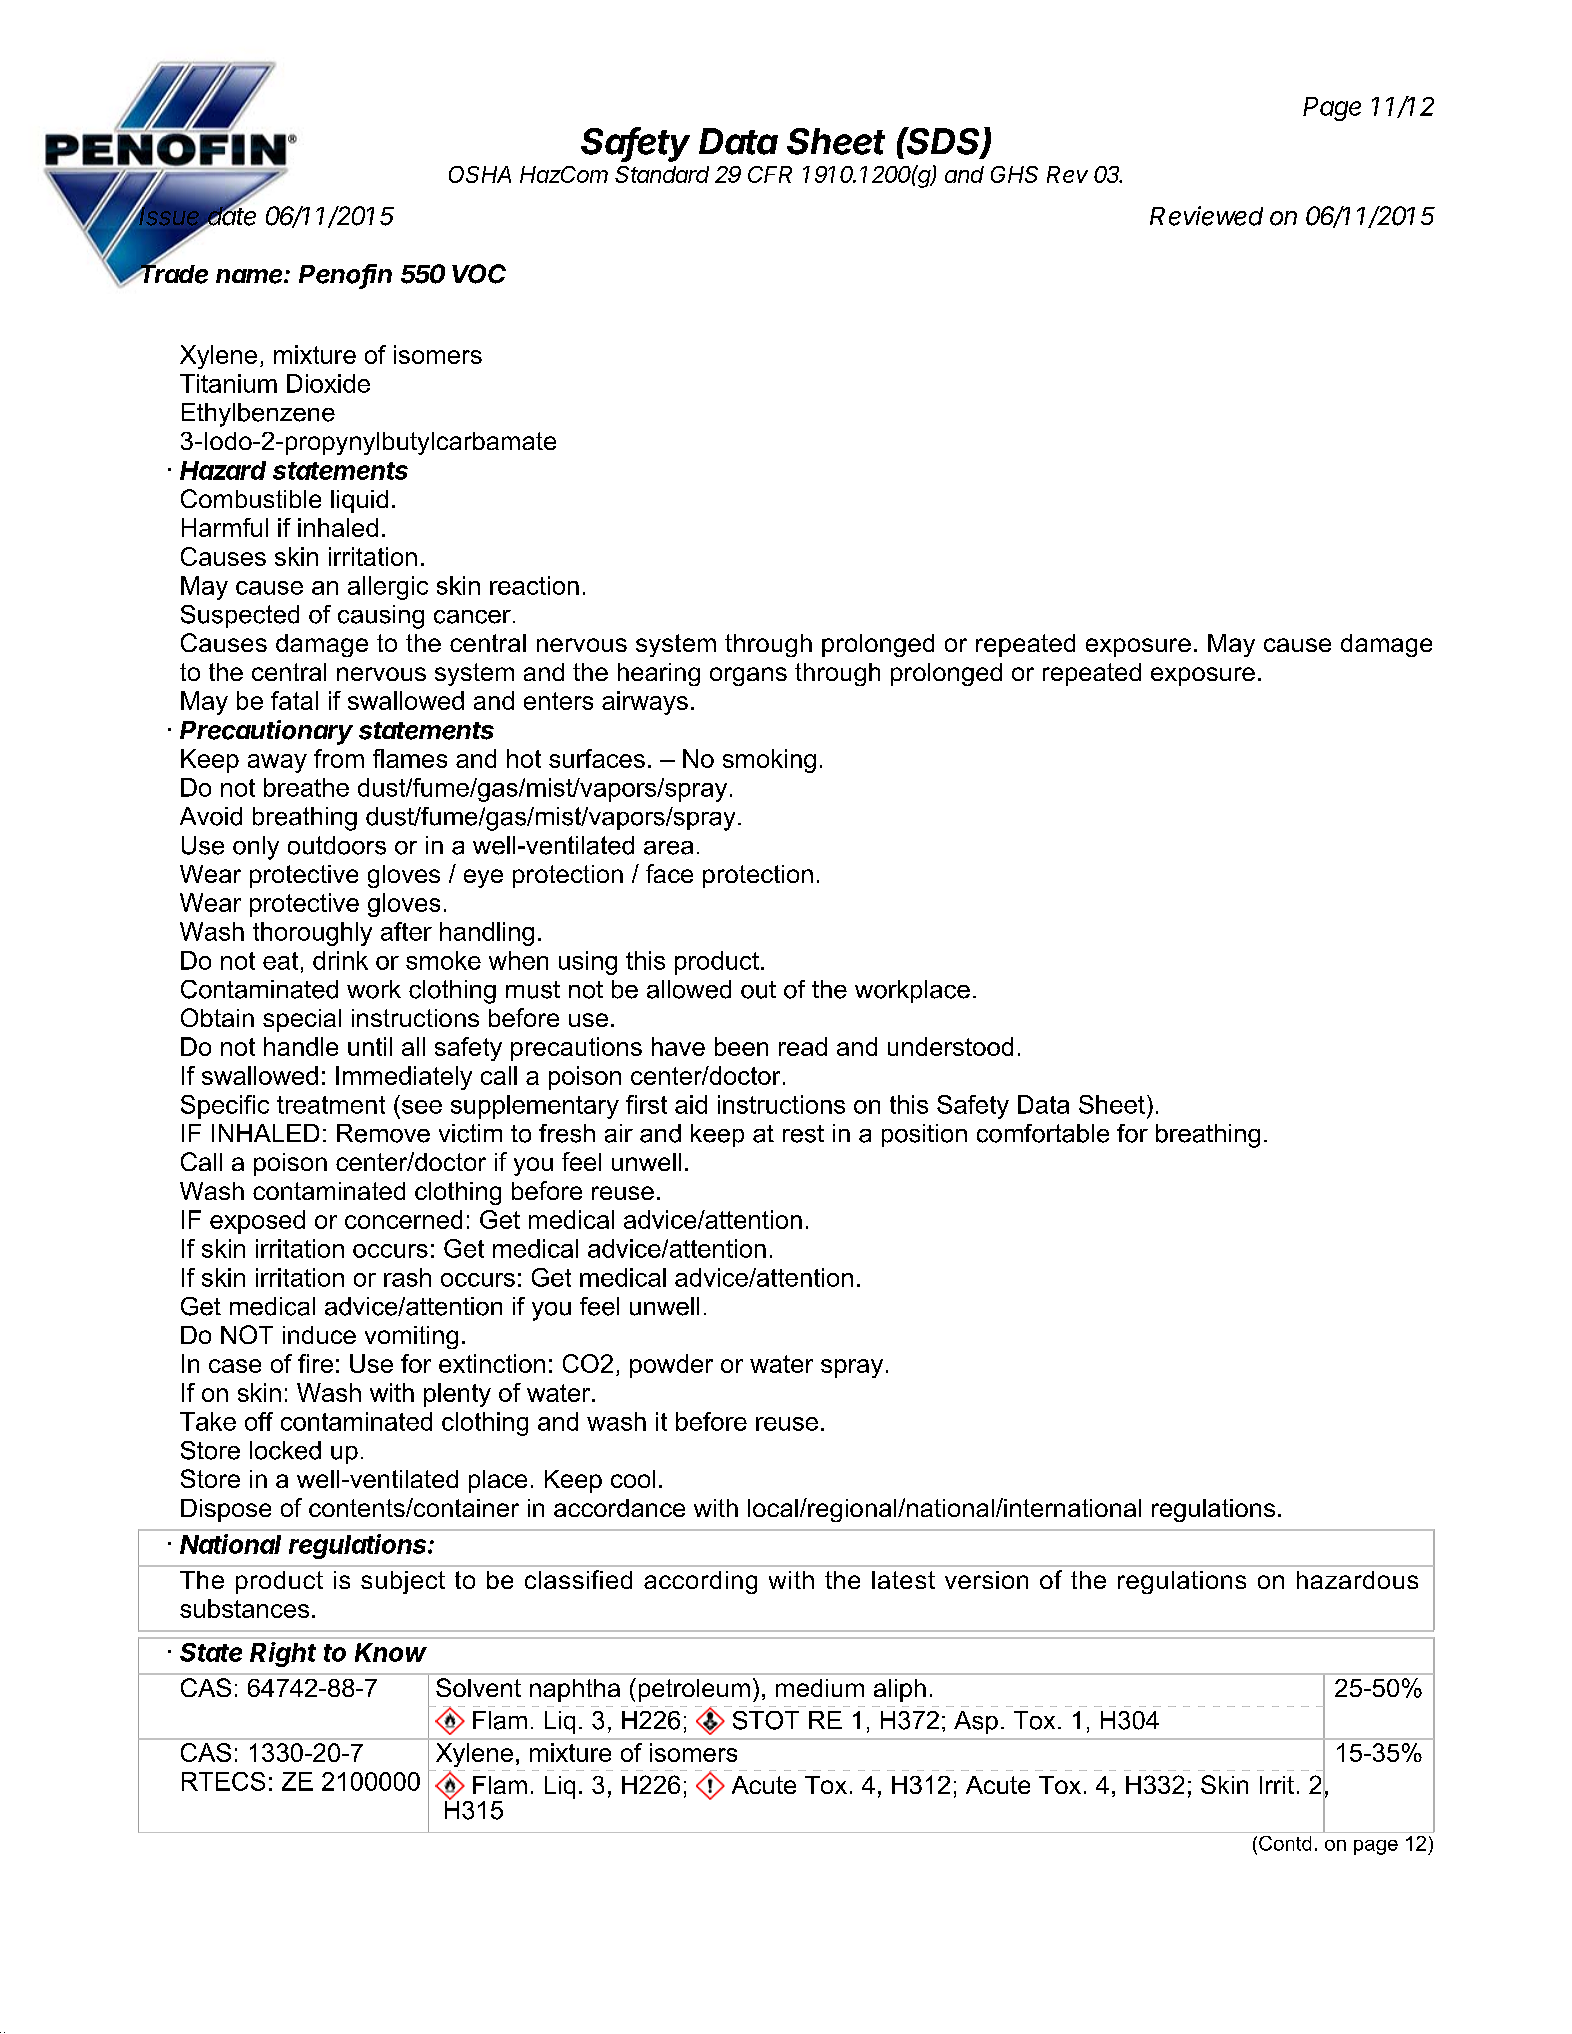 This screenshot has height=2034, width=1572. What do you see at coordinates (986, 1580) in the screenshot?
I see `version` at bounding box center [986, 1580].
